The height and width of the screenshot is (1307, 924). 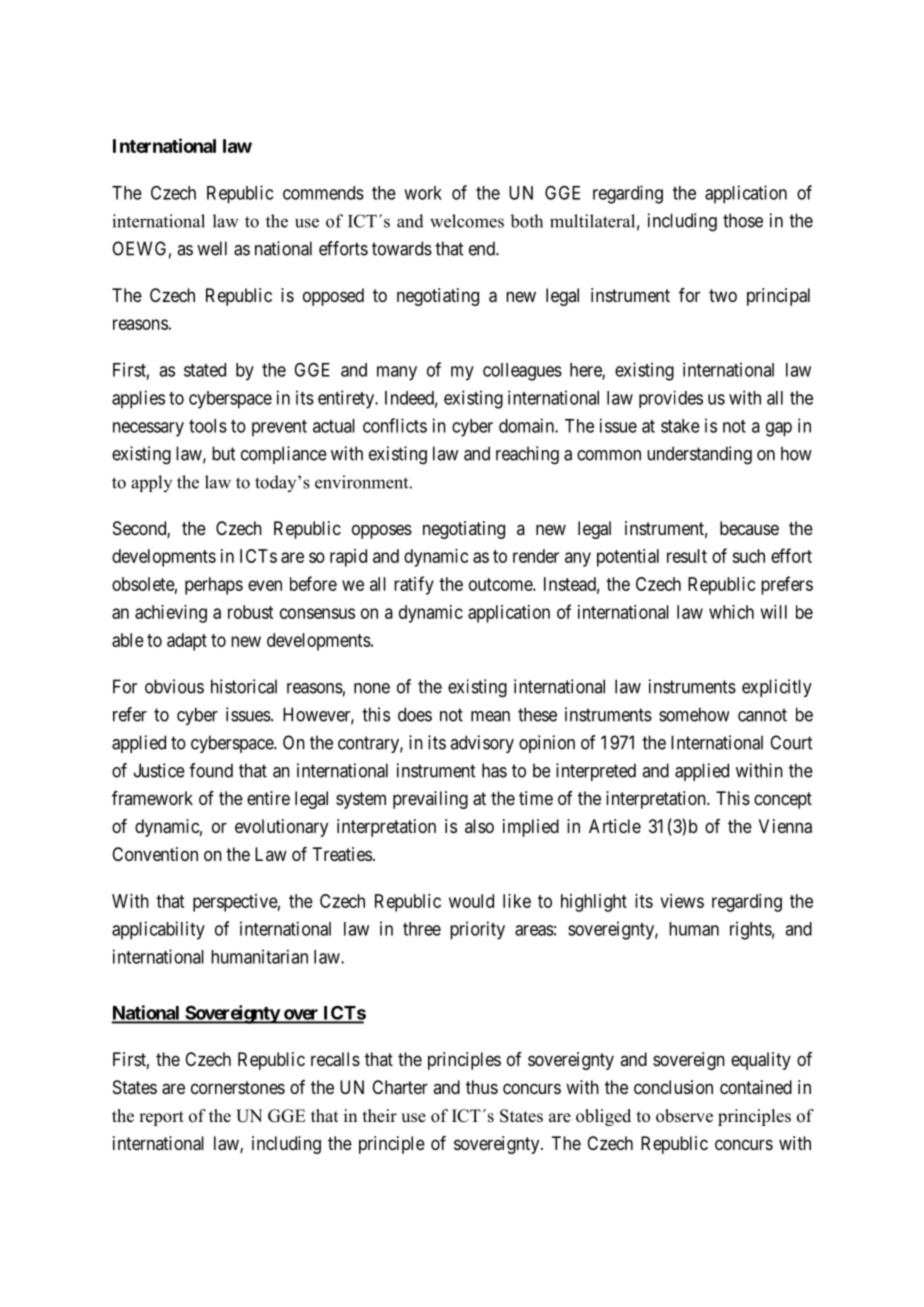 I want to click on thus, so click(x=482, y=1087).
